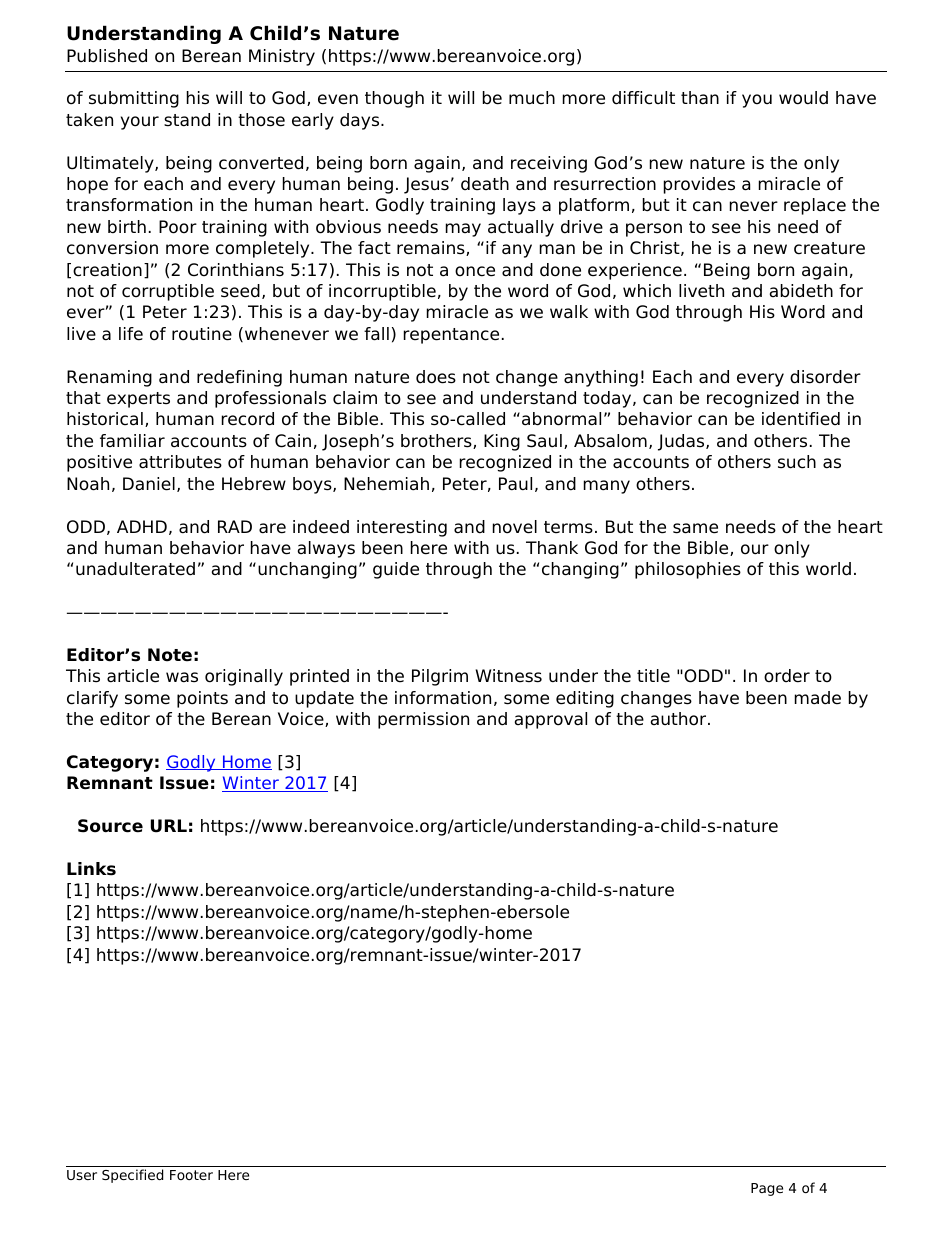  Describe the element at coordinates (767, 1189) in the page. I see `Page` at that location.
